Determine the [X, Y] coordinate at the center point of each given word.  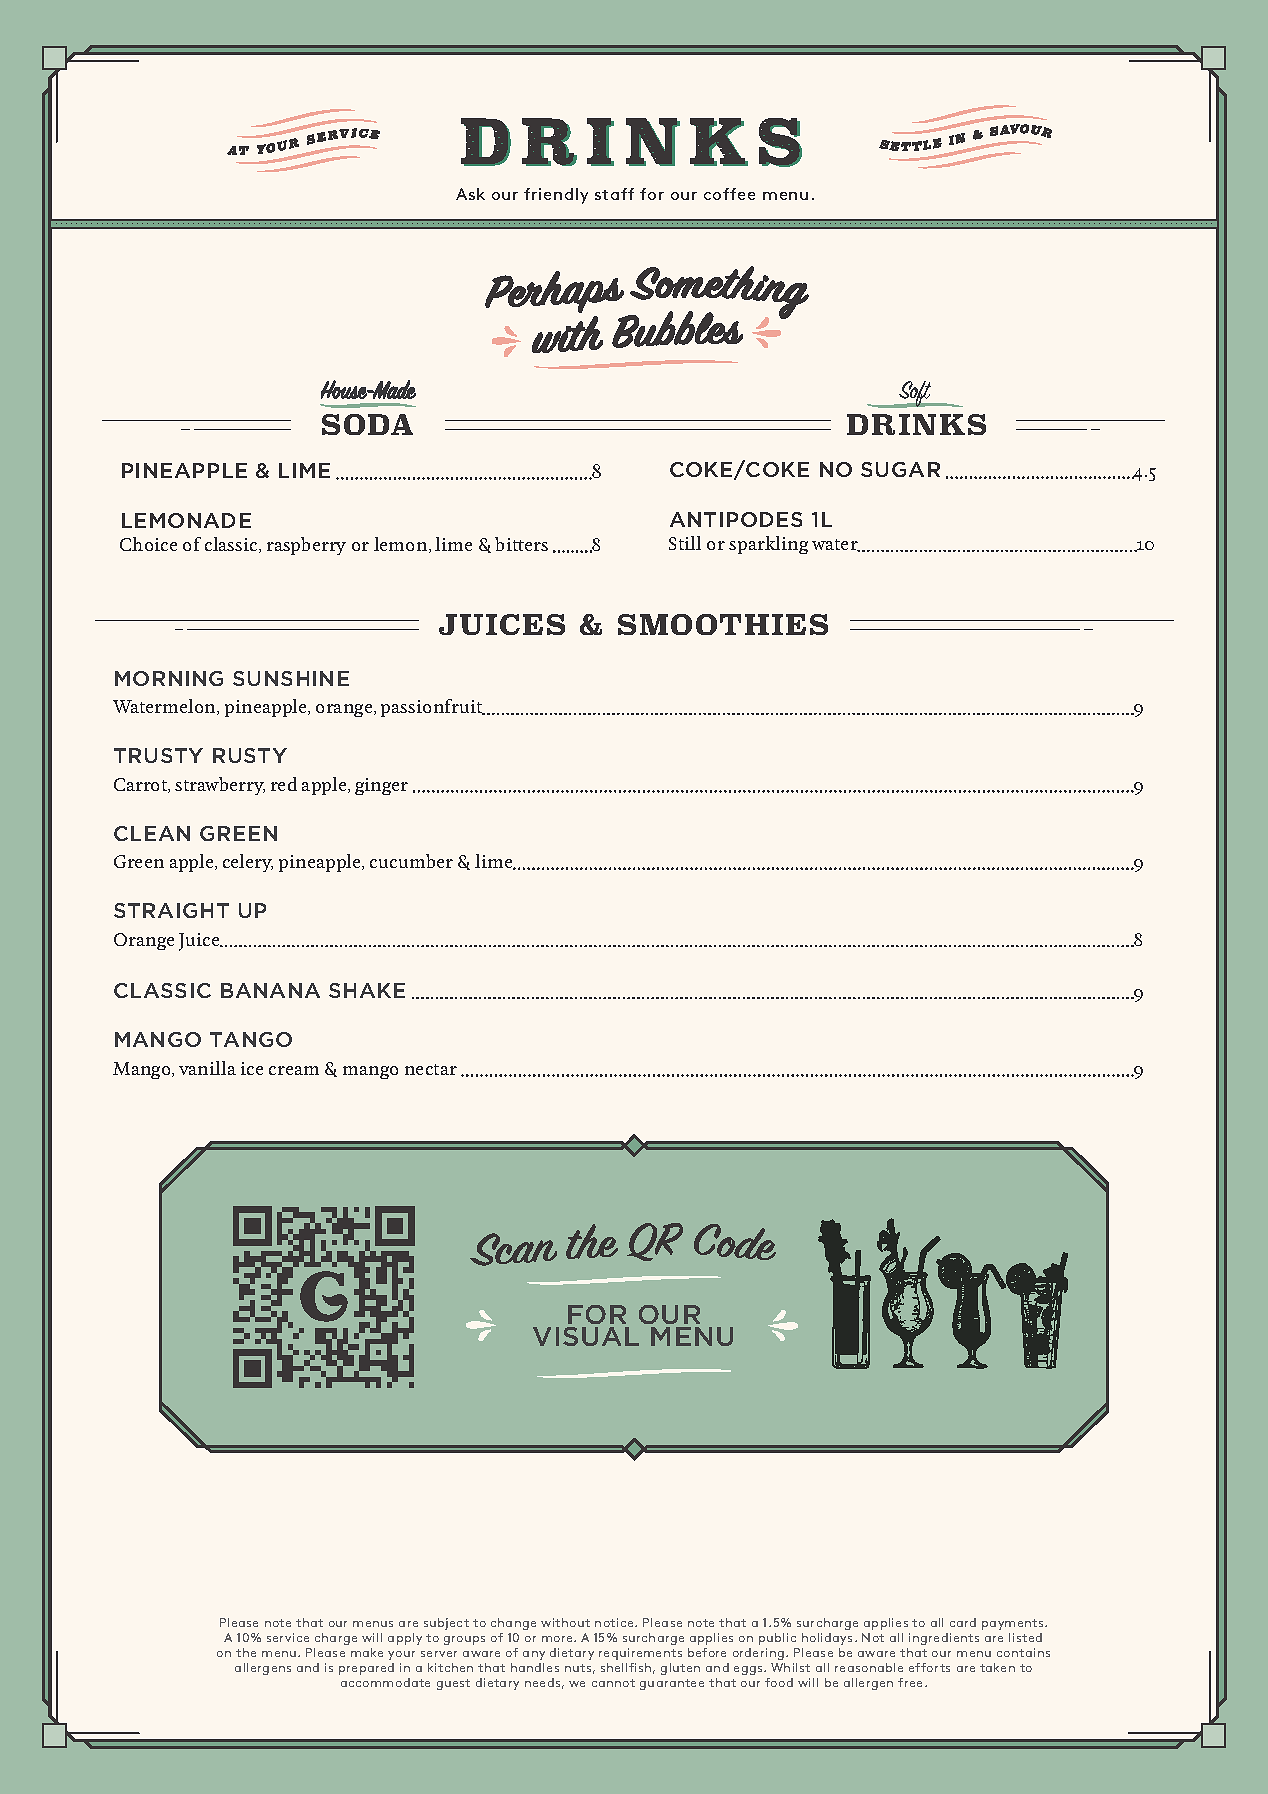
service [288, 1637]
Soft [915, 394]
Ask [470, 194]
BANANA [270, 990]
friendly [556, 196]
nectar [431, 1069]
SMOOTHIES [723, 624]
